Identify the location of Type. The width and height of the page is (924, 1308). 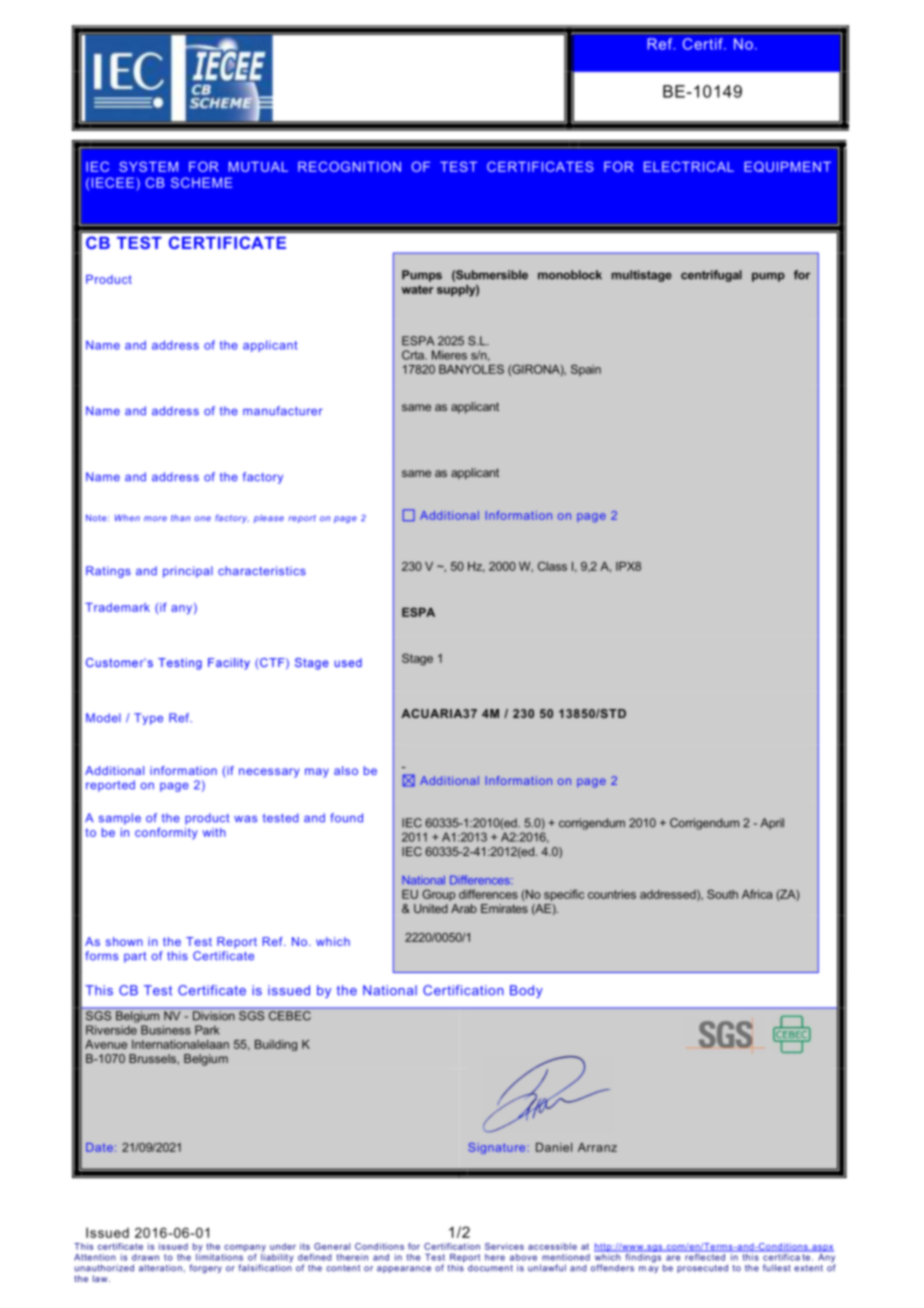
(148, 719).
